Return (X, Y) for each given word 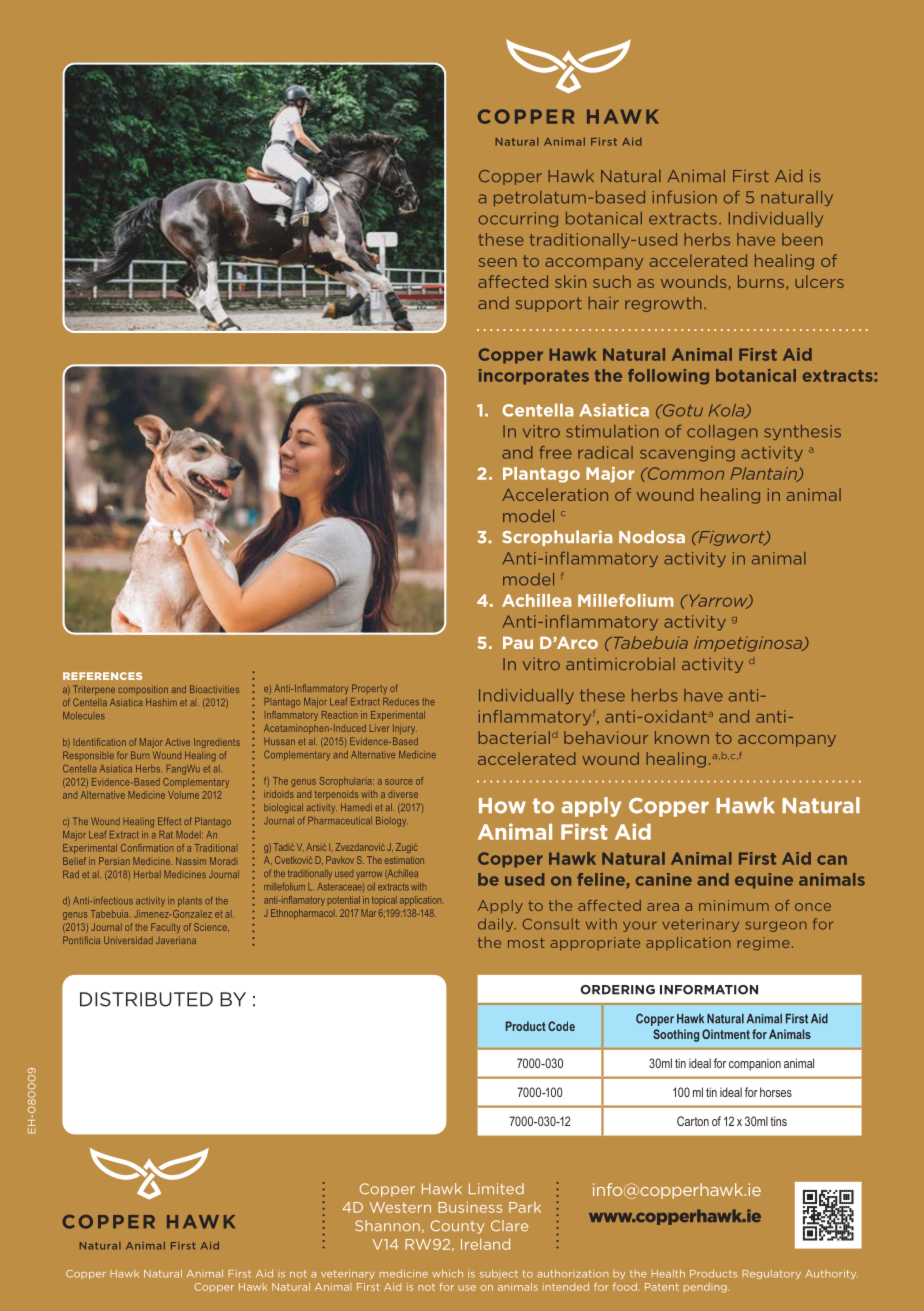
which (447, 1273)
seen (498, 262)
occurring (518, 219)
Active (177, 742)
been (802, 239)
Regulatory (771, 1274)
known (682, 737)
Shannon (387, 1225)
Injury (405, 729)
